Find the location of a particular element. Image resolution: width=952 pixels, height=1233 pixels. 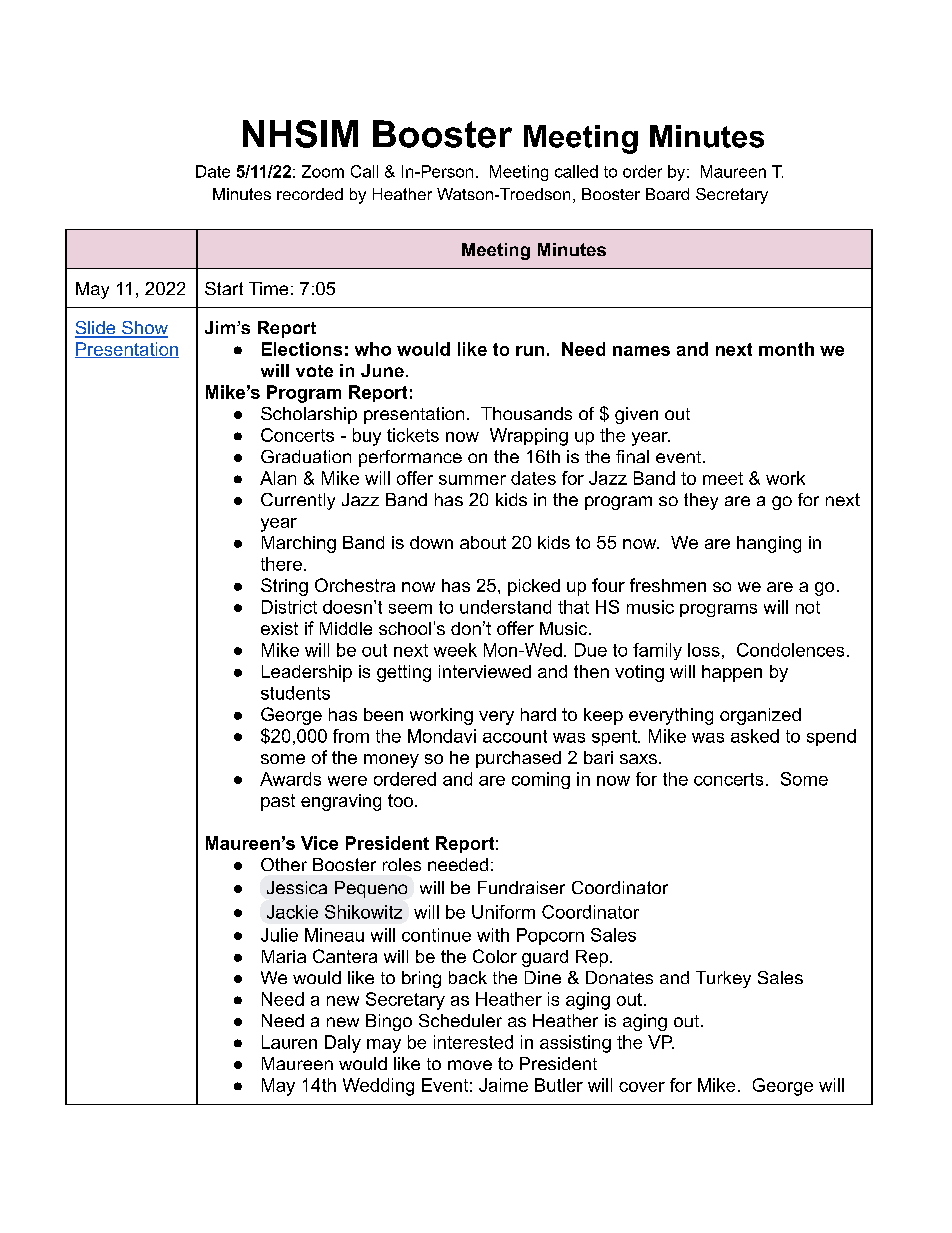

Lauren is located at coordinates (289, 1042).
